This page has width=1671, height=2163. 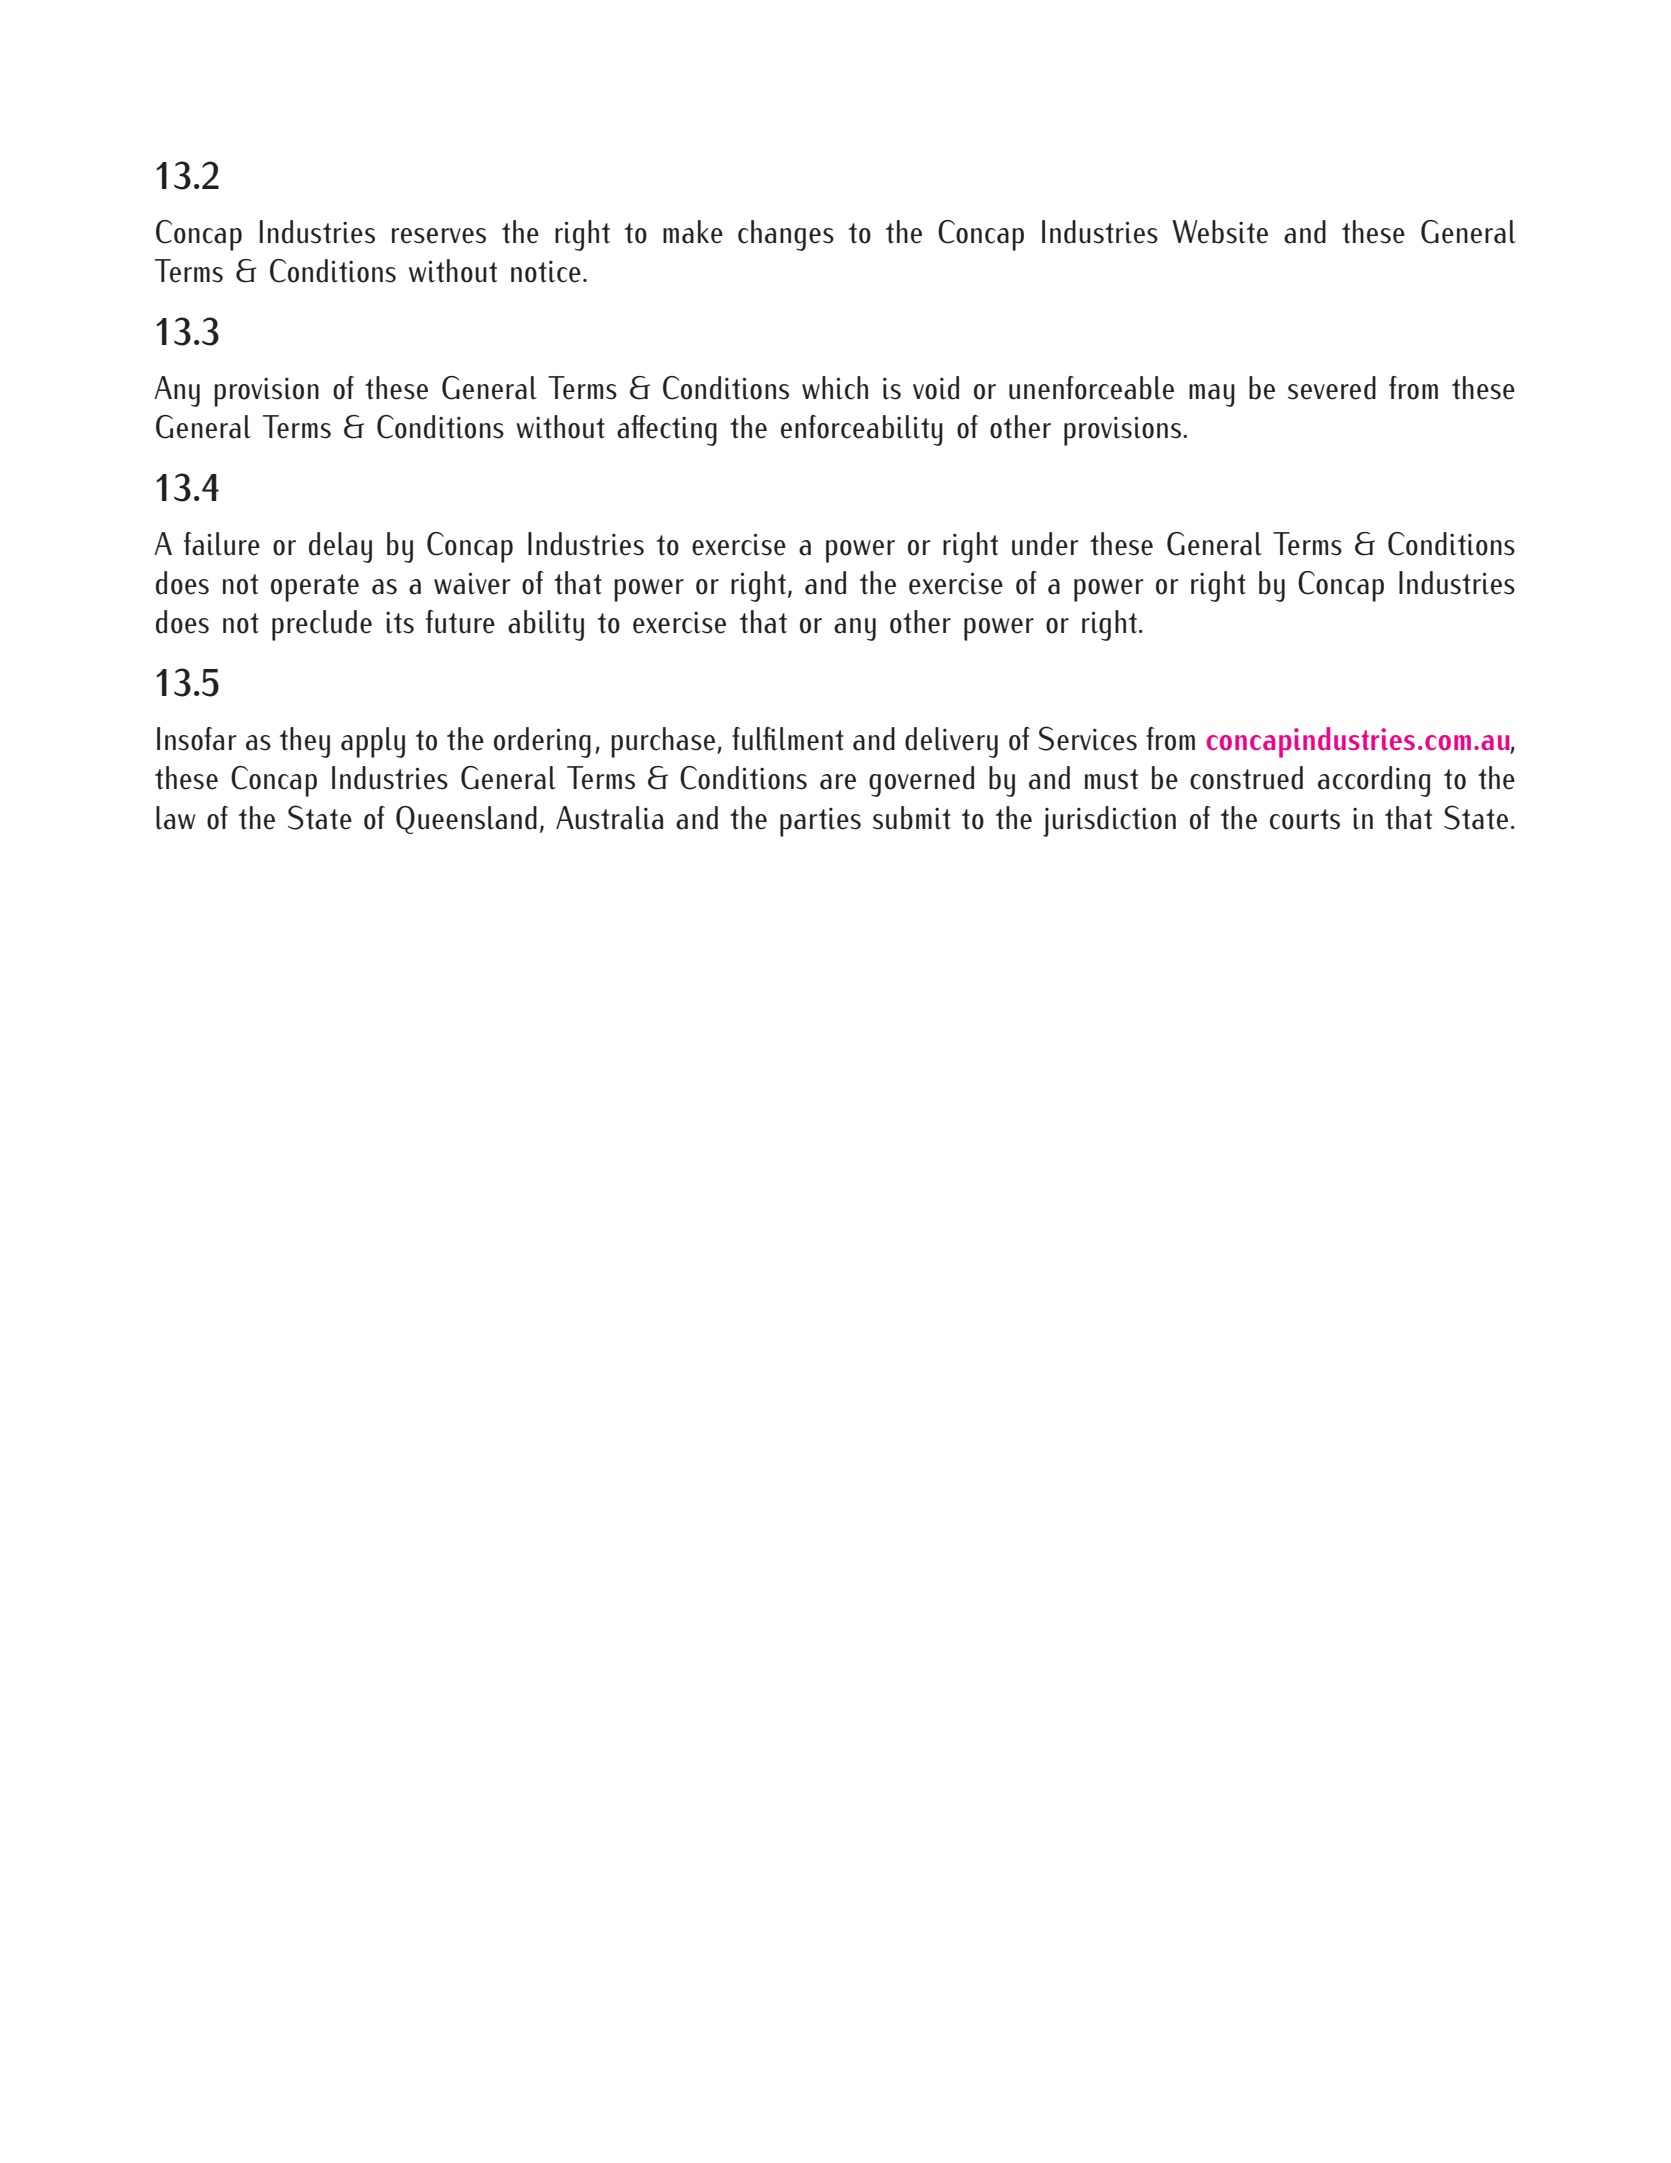 What do you see at coordinates (1220, 232) in the page?
I see `Website` at bounding box center [1220, 232].
